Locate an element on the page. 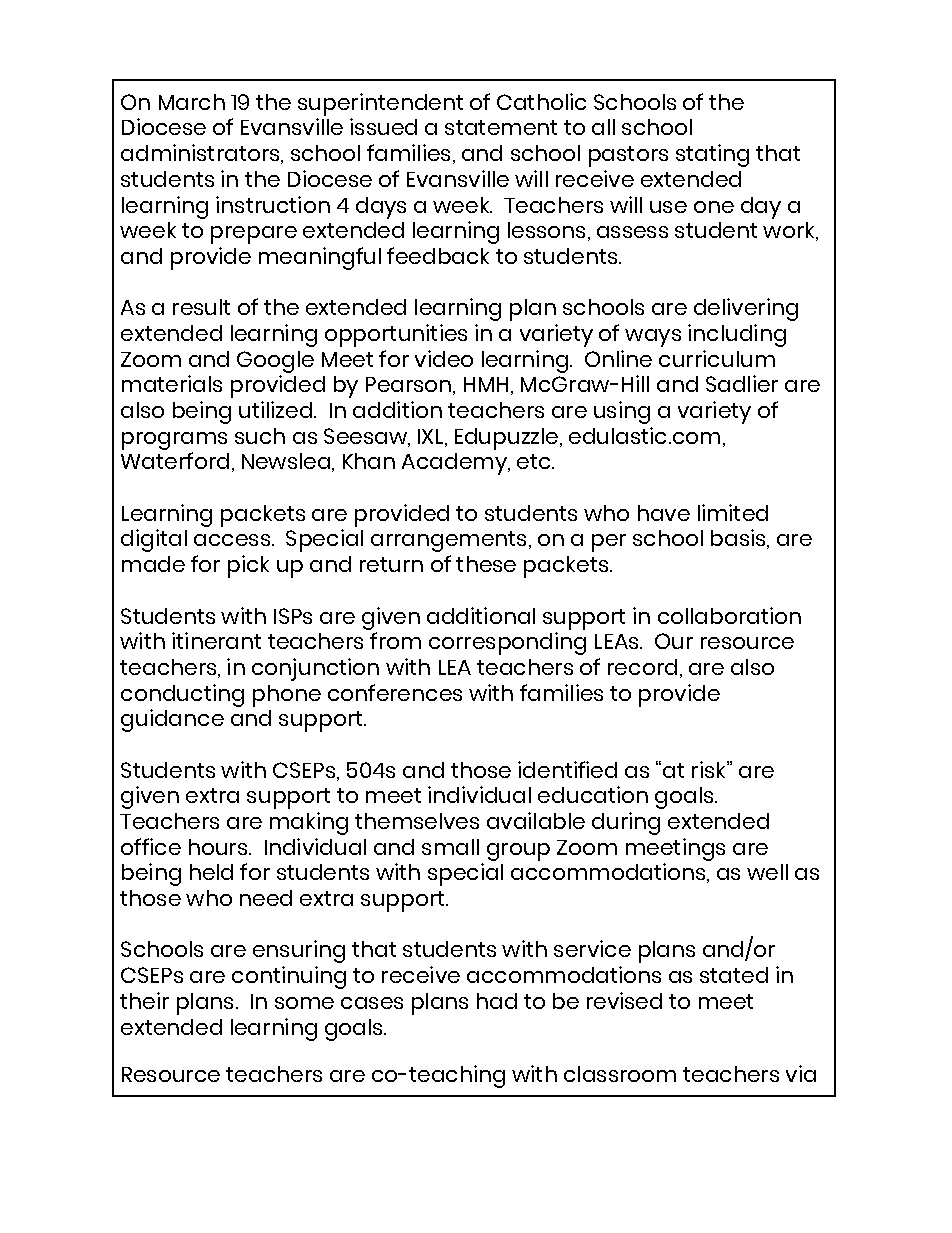 The width and height of the document is (952, 1233). these is located at coordinates (486, 564).
